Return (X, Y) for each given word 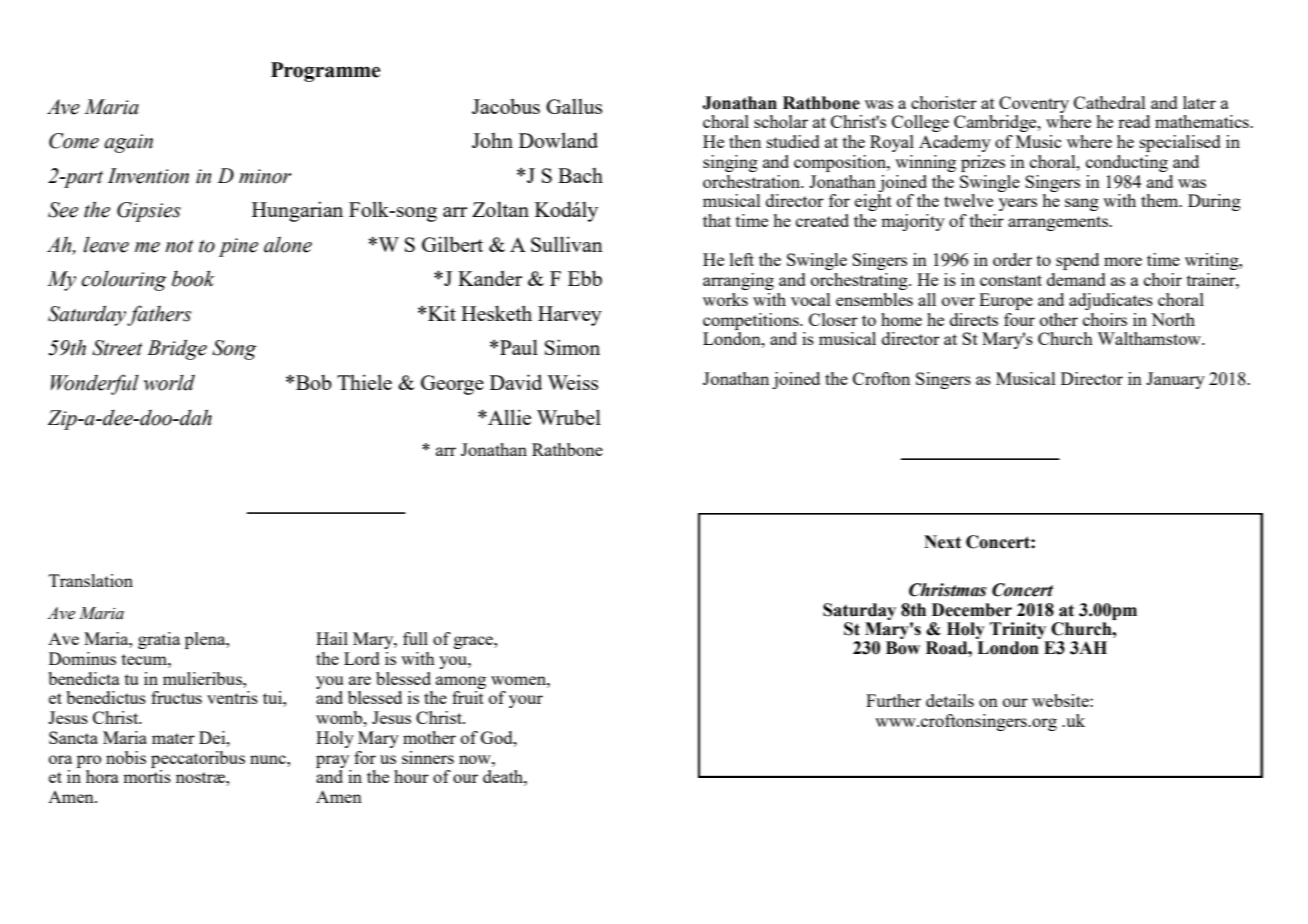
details (950, 700)
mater (173, 738)
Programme (326, 72)
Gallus (574, 106)
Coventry (1034, 104)
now (476, 759)
